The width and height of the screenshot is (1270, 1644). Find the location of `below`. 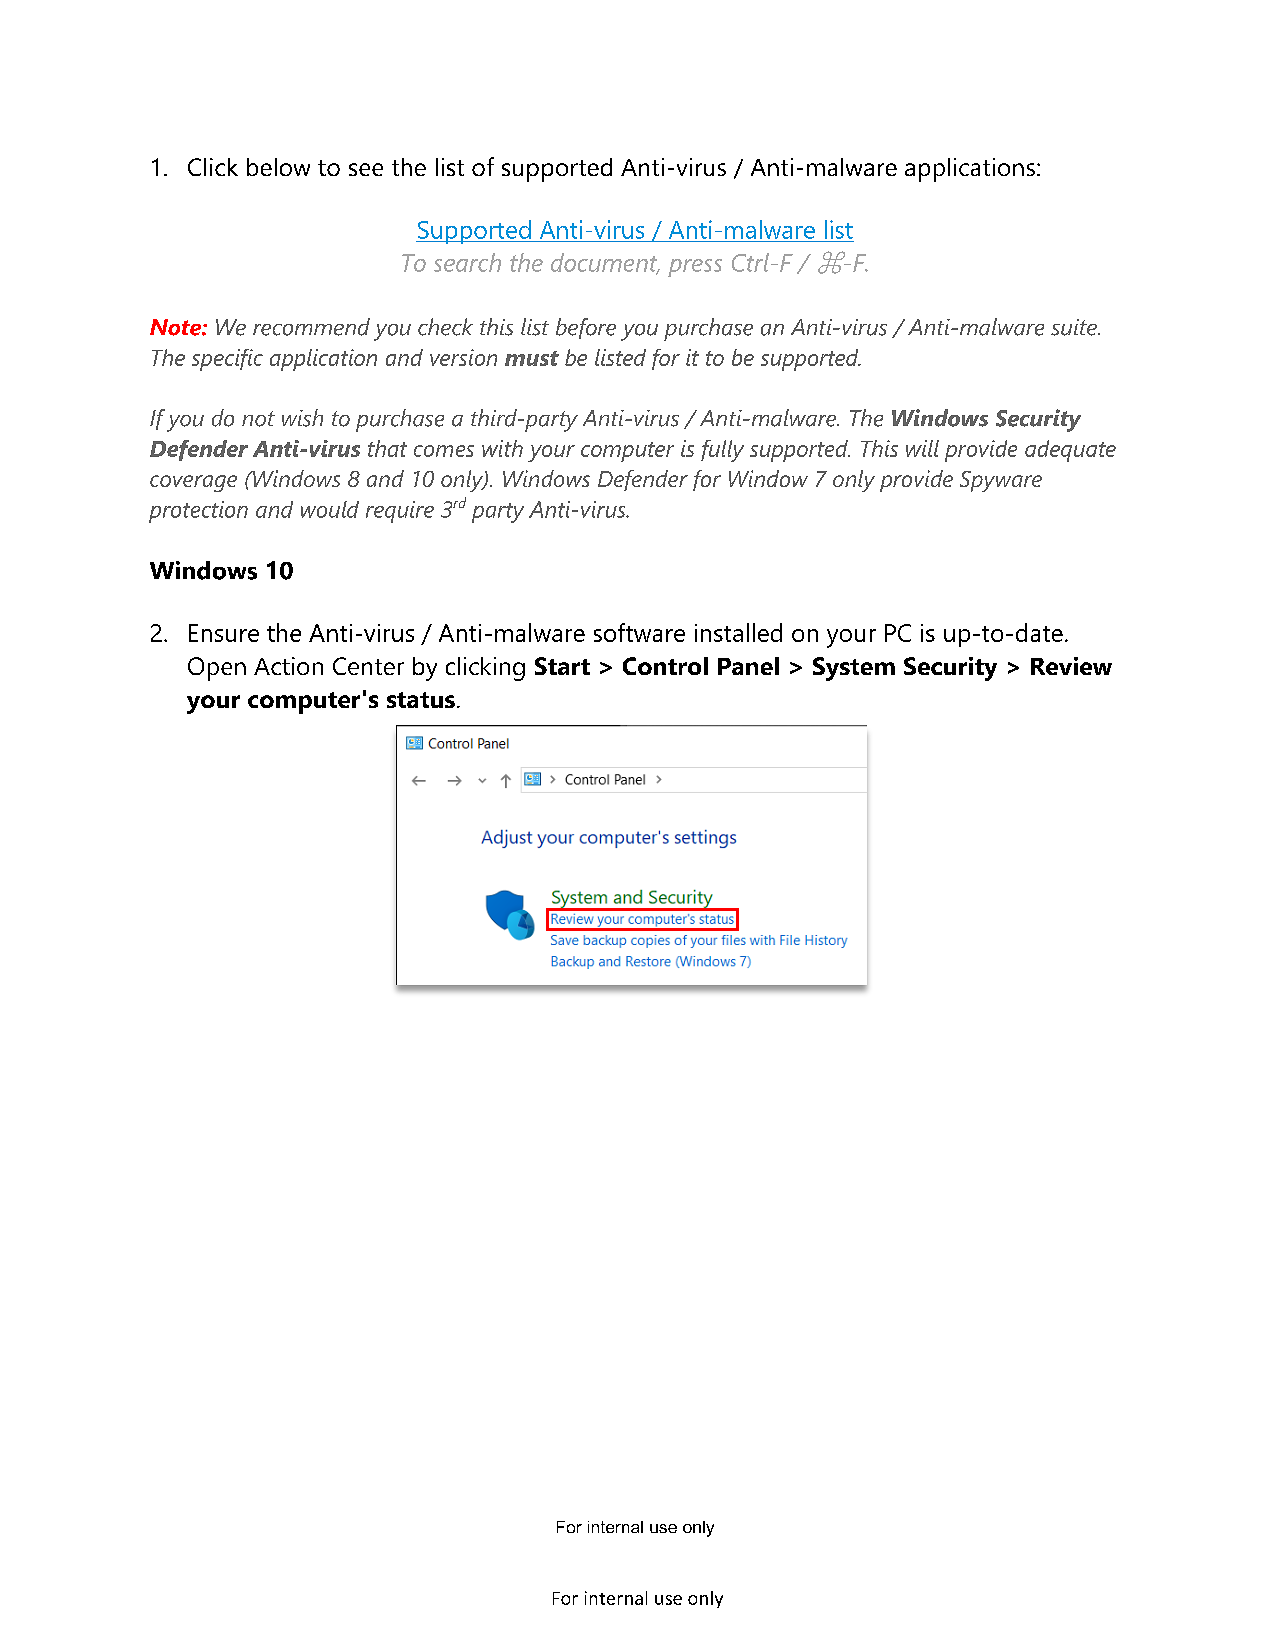

below is located at coordinates (278, 167).
